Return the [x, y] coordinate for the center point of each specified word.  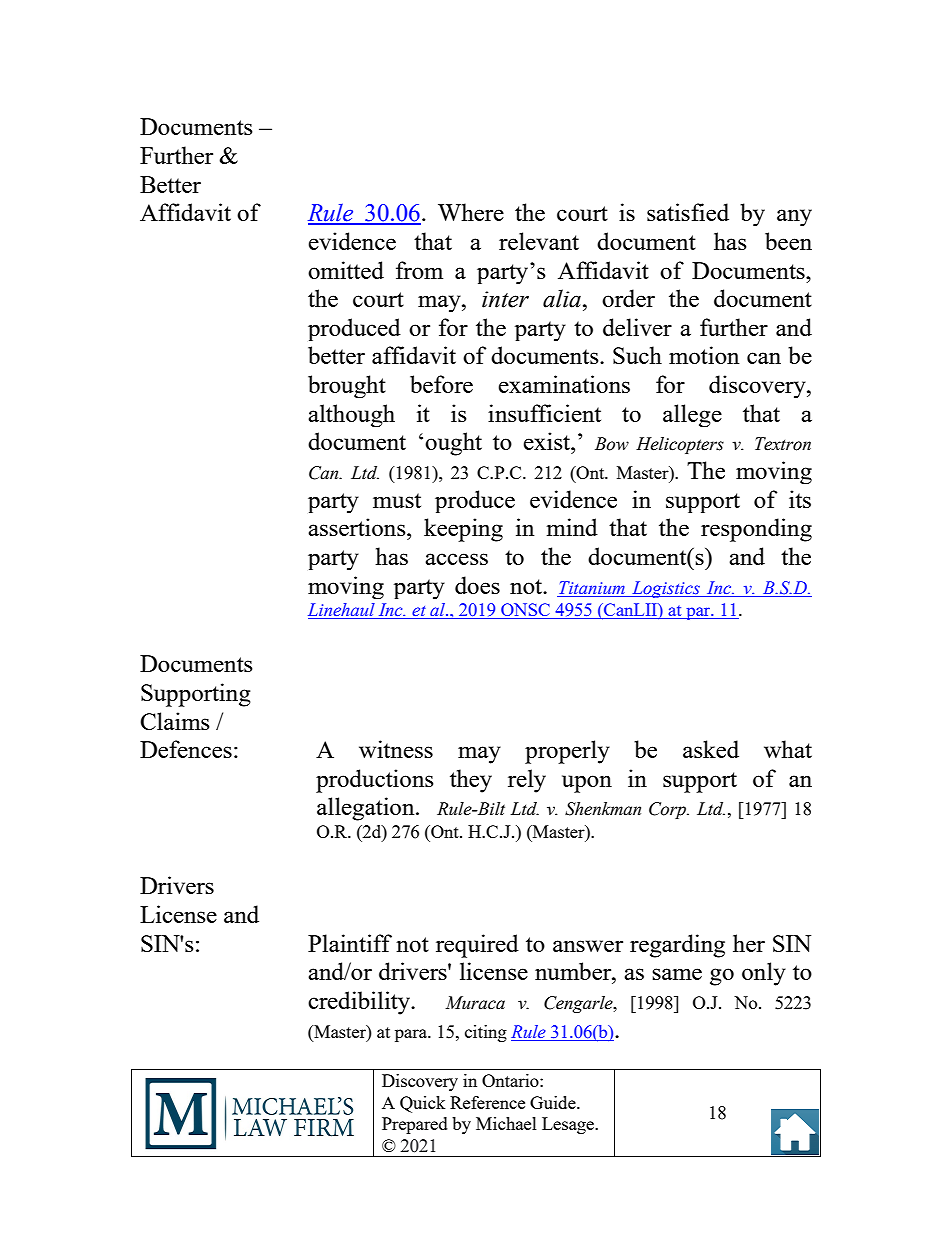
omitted [346, 270]
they [471, 781]
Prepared [415, 1125]
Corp [669, 810]
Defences [186, 749]
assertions [358, 527]
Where [471, 212]
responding [756, 530]
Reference [487, 1102]
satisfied [688, 212]
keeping [463, 530]
